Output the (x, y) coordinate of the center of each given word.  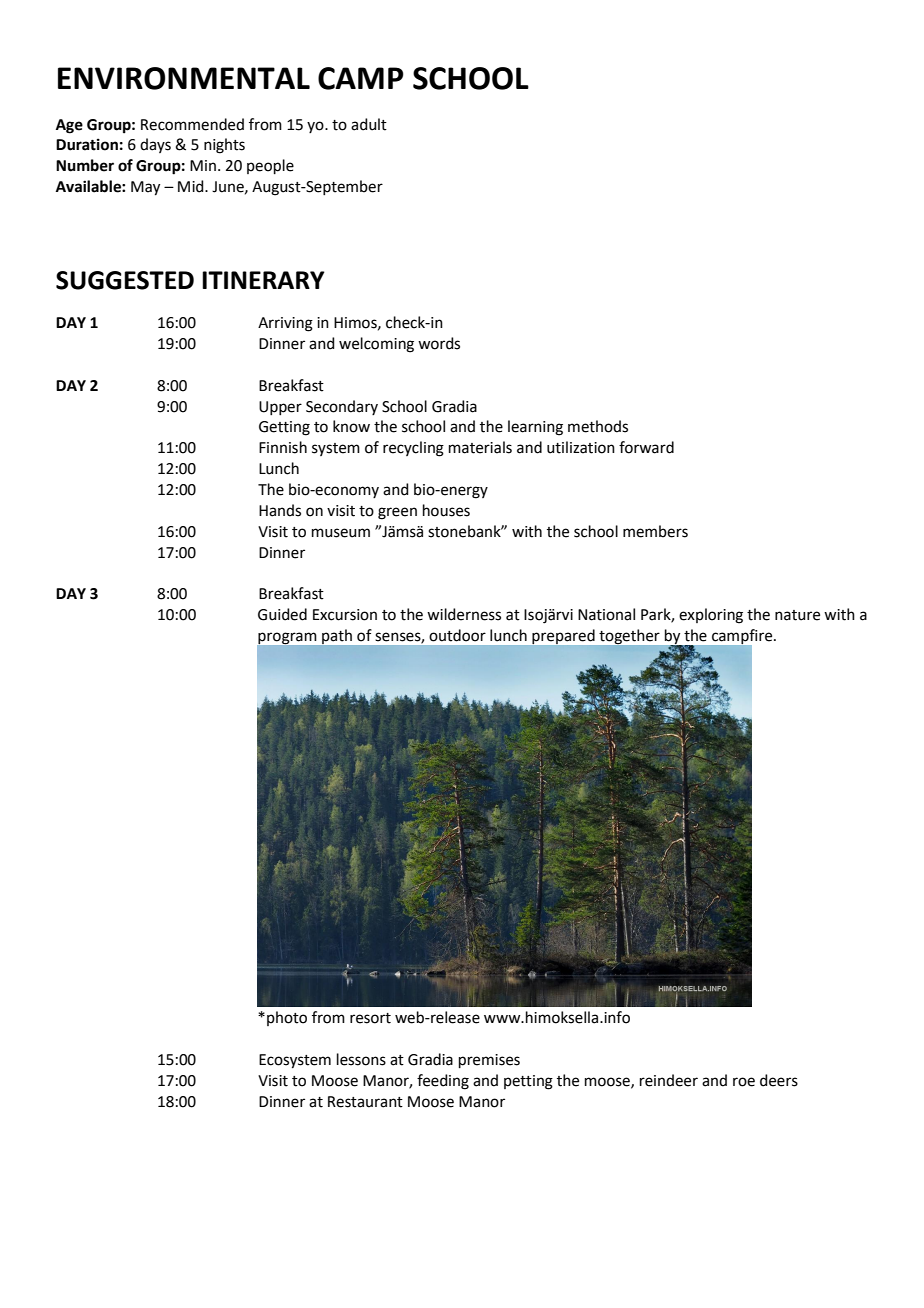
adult (369, 124)
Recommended (192, 124)
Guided (282, 614)
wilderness (464, 614)
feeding (443, 1082)
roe (744, 1082)
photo (287, 1018)
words (439, 343)
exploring (711, 616)
